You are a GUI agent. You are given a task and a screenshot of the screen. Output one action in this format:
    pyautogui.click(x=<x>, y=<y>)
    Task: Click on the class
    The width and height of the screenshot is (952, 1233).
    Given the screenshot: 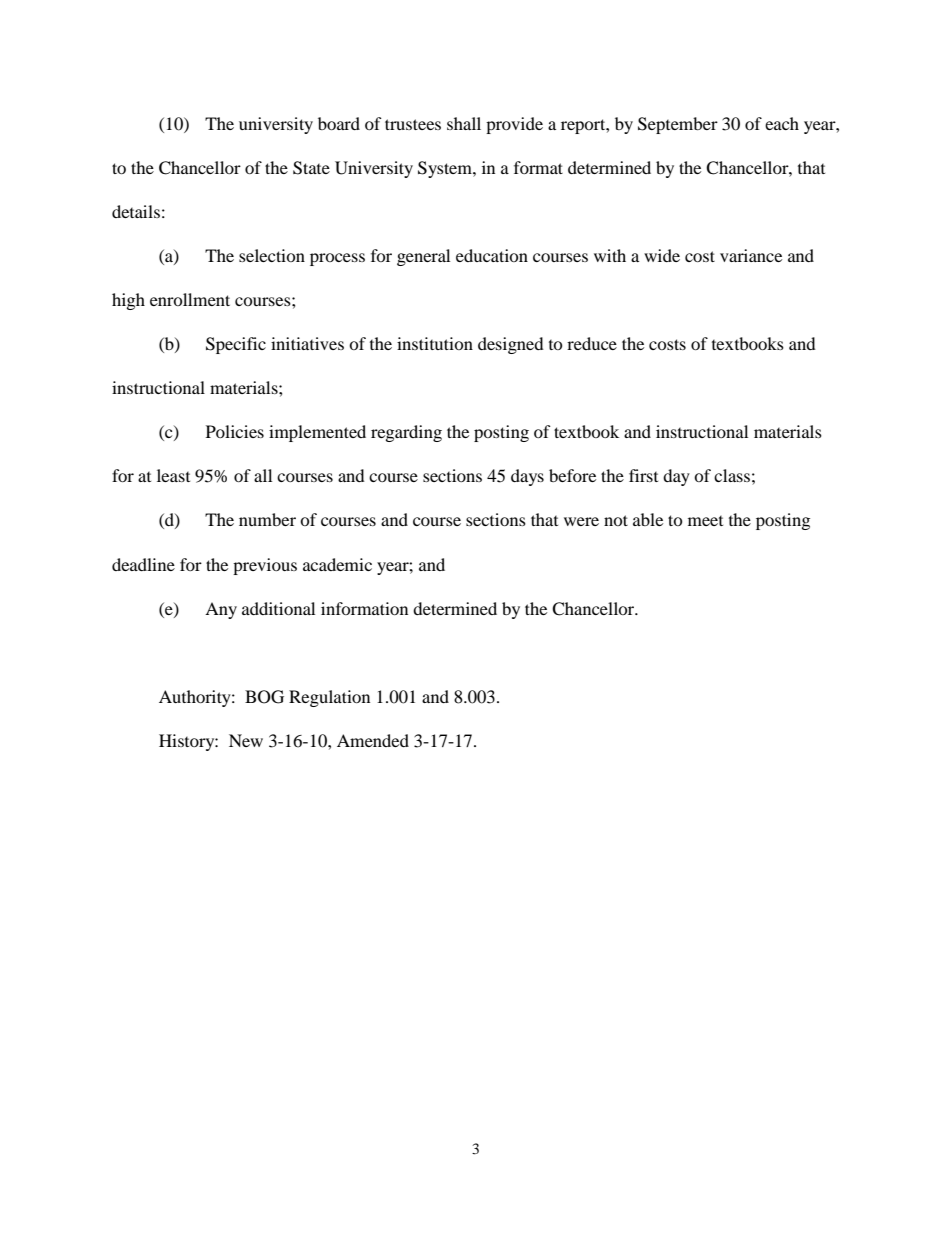 What is the action you would take?
    pyautogui.click(x=732, y=475)
